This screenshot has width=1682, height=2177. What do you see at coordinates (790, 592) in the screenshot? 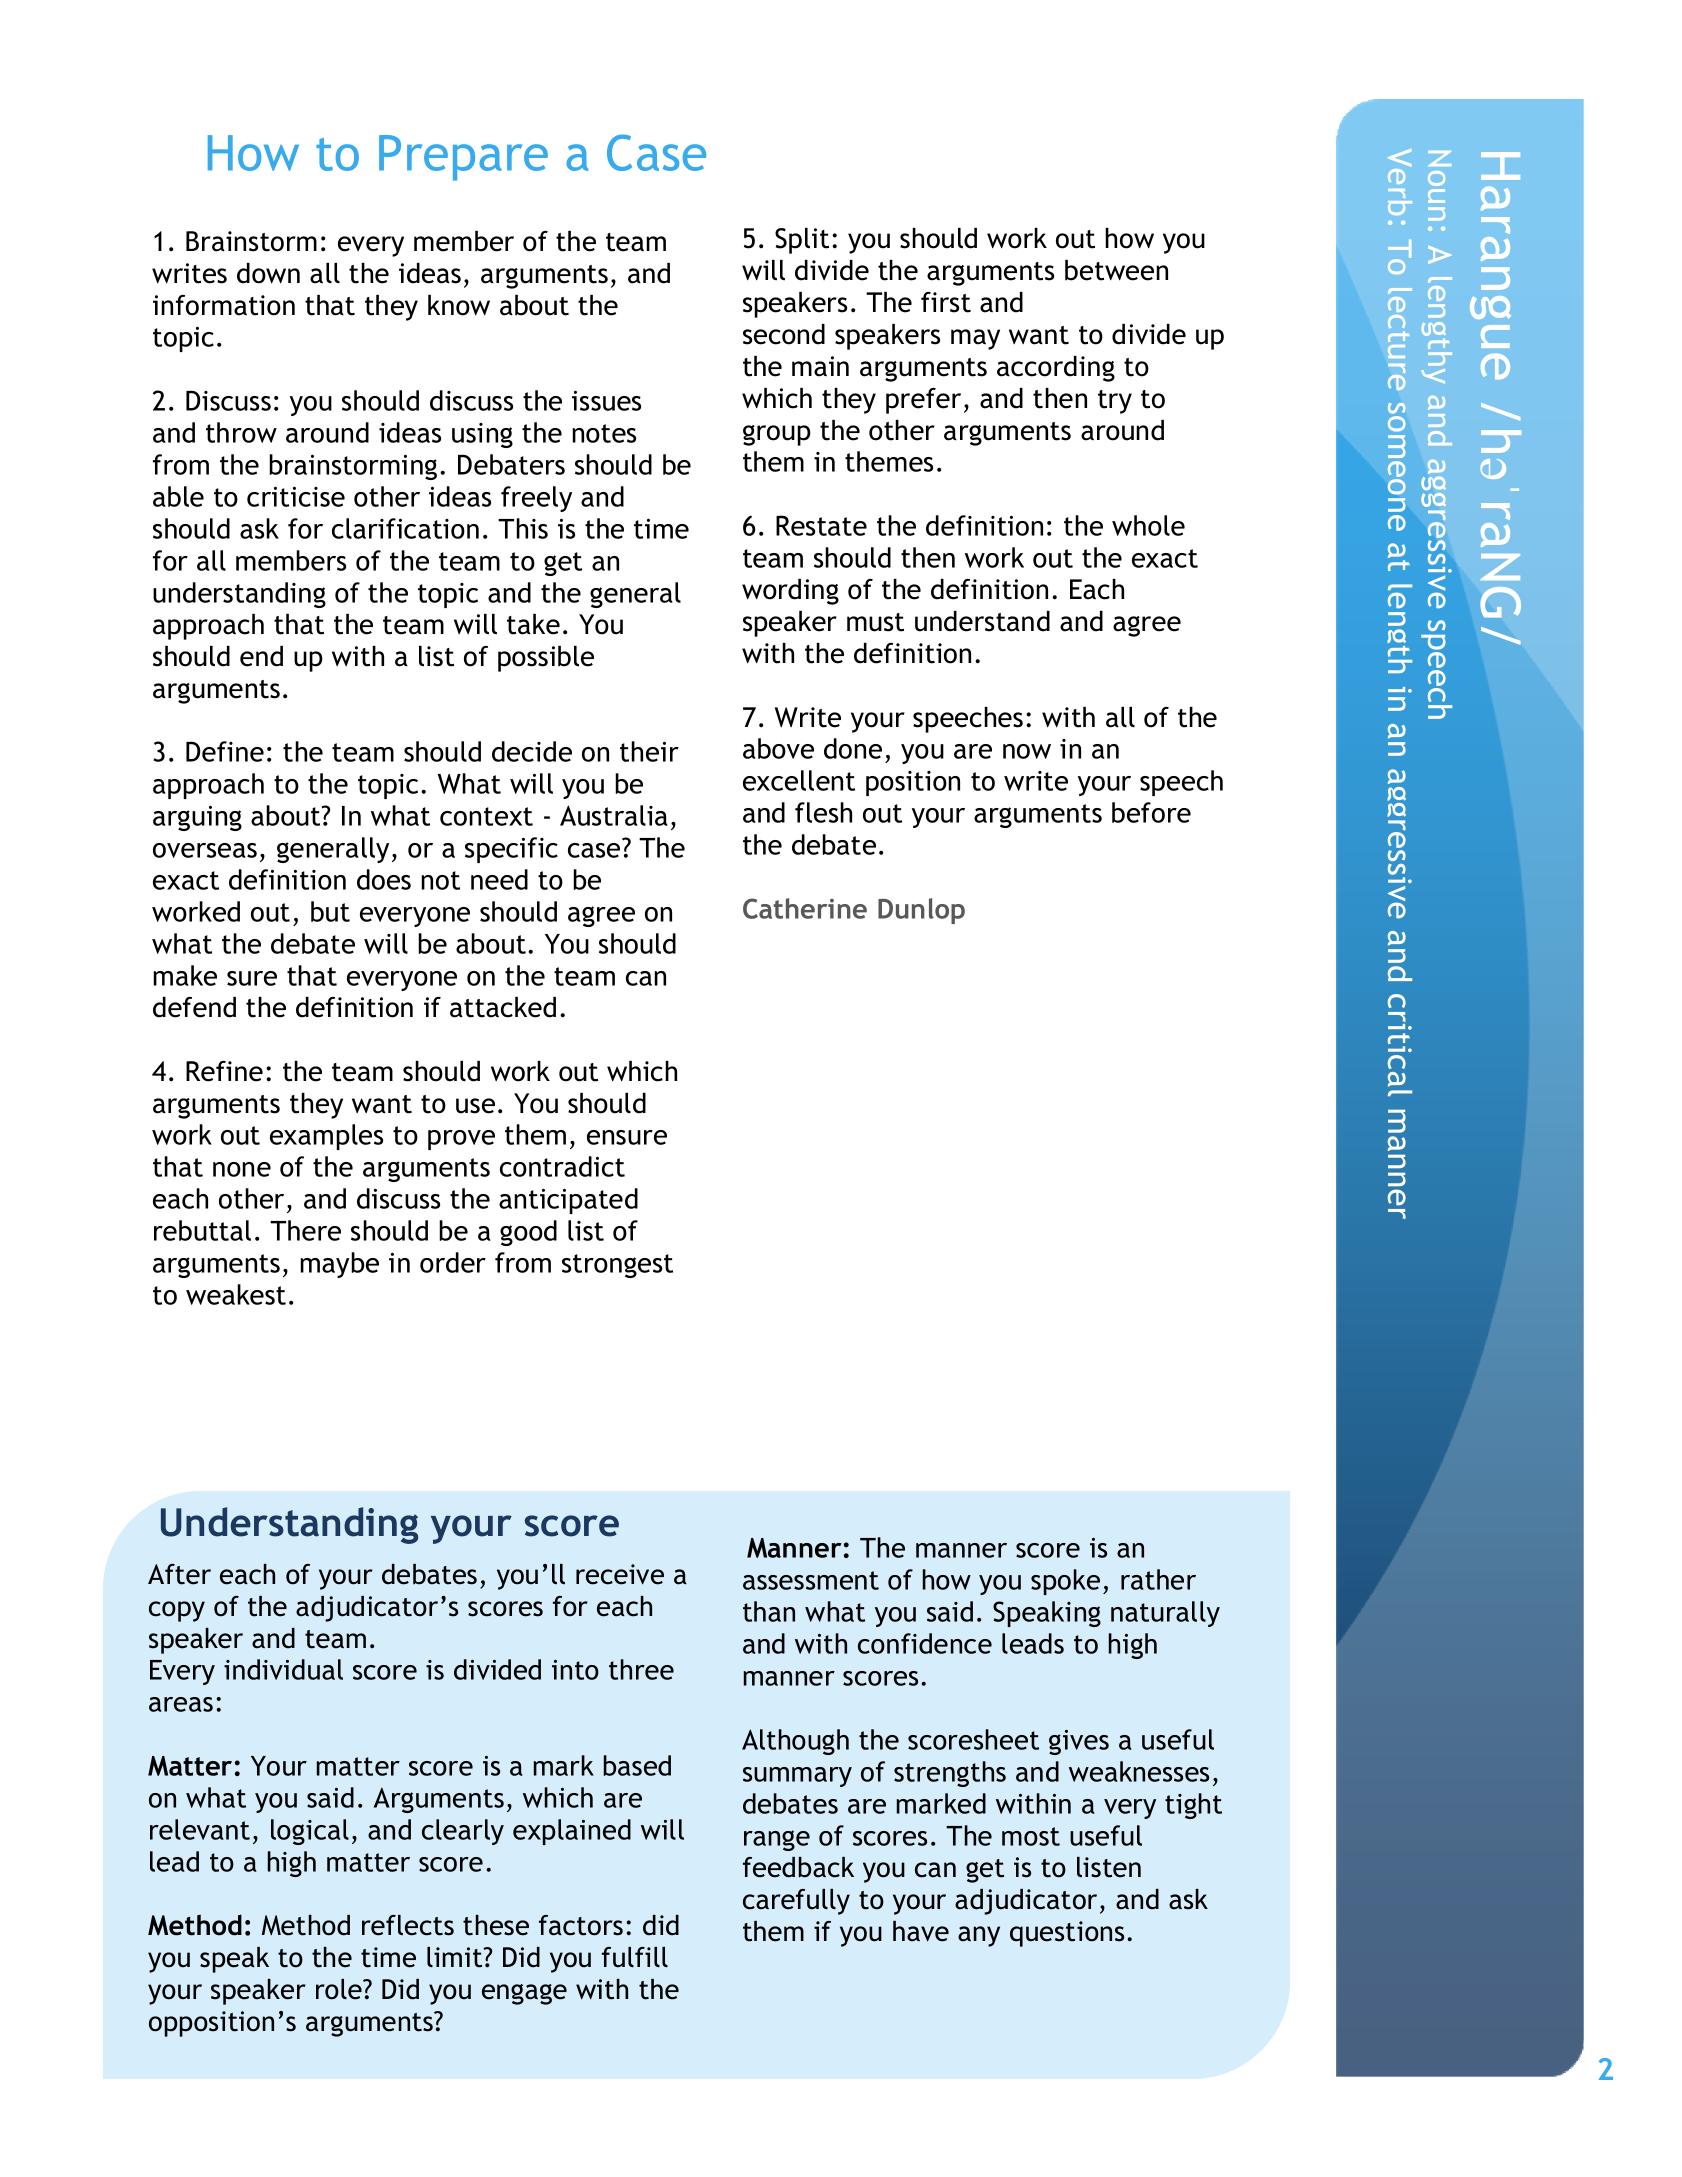
I see `wording` at bounding box center [790, 592].
